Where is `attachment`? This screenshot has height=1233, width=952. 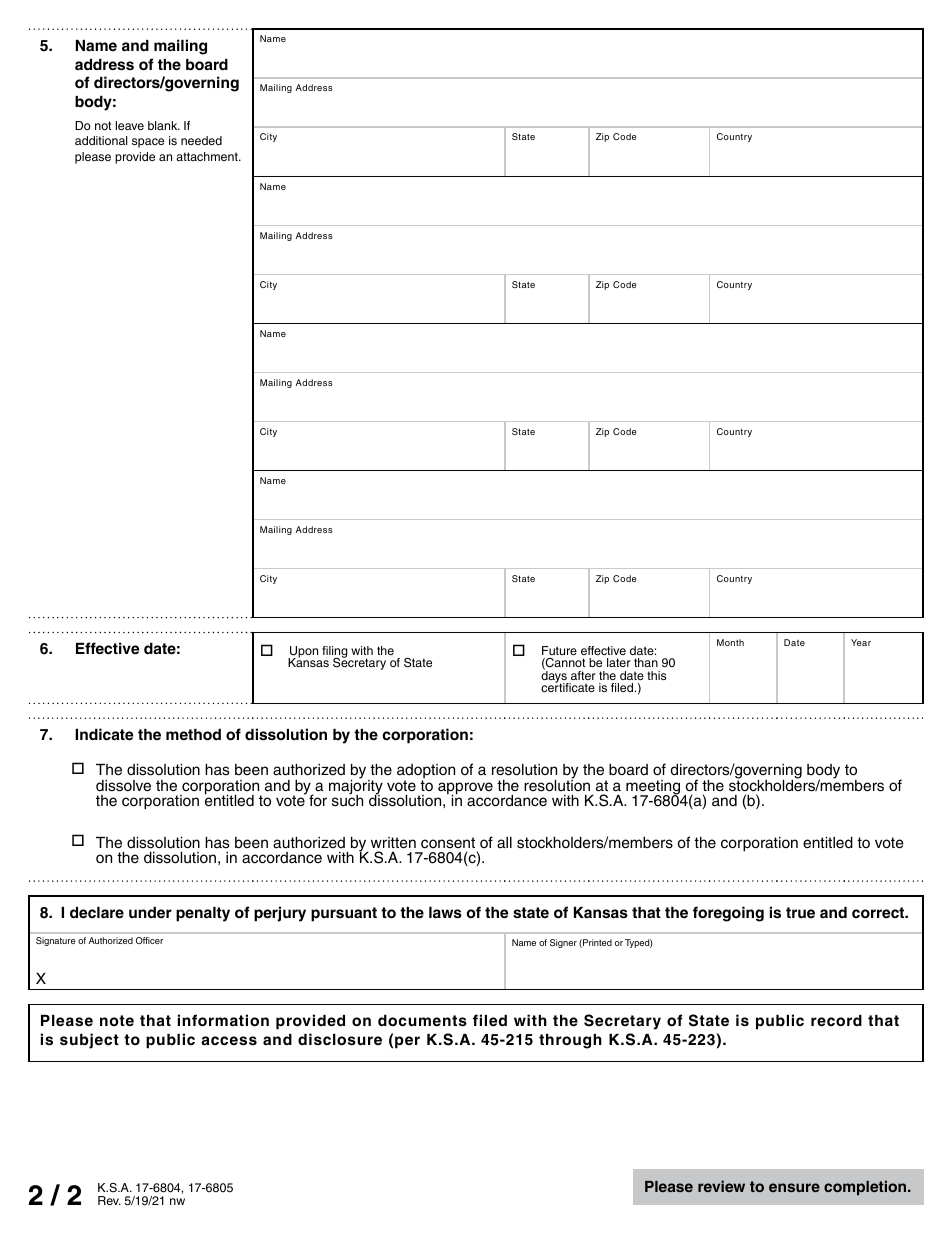
attachment is located at coordinates (208, 156).
